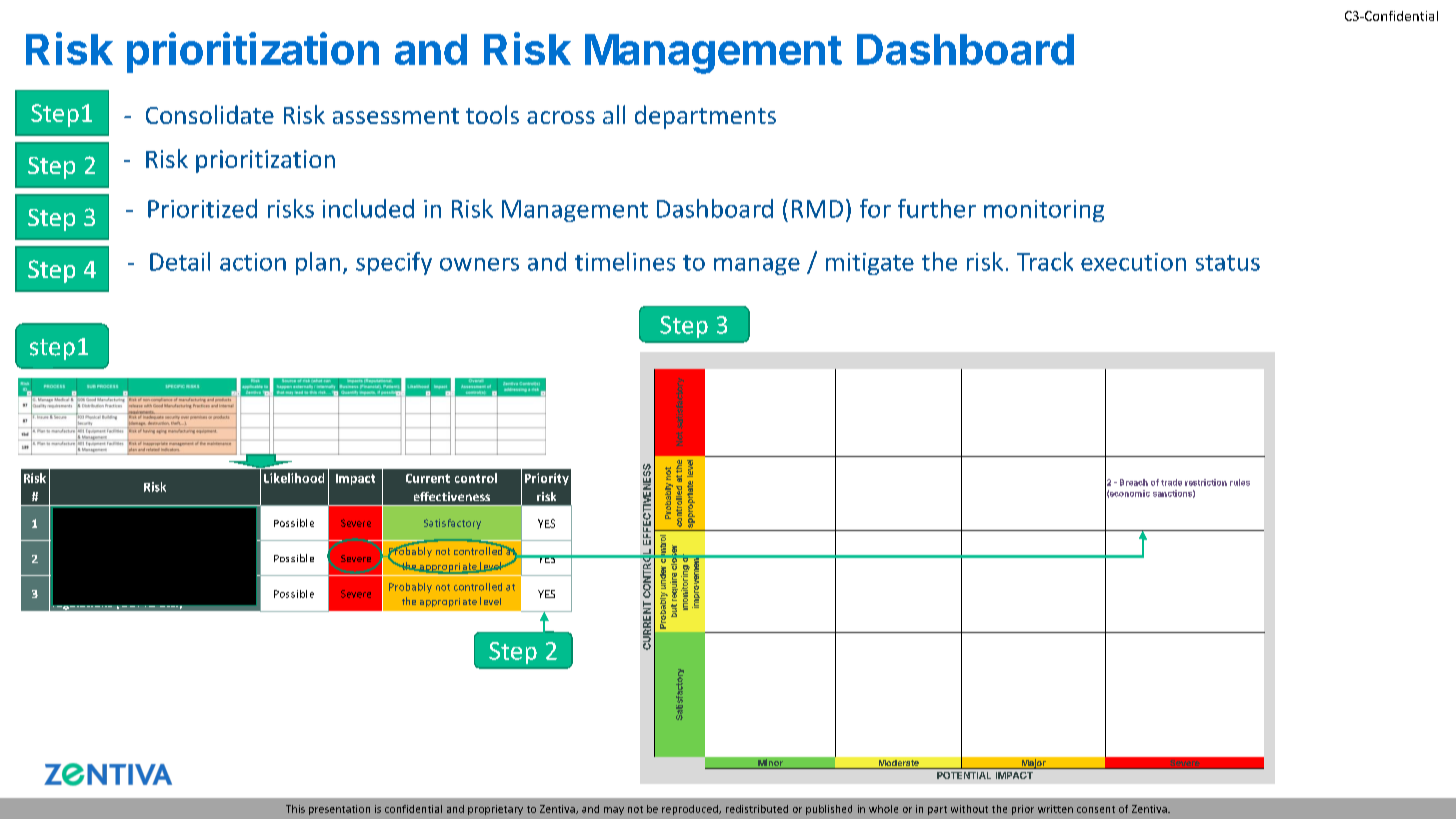  What do you see at coordinates (294, 478) in the document?
I see `Likelihood` at bounding box center [294, 478].
